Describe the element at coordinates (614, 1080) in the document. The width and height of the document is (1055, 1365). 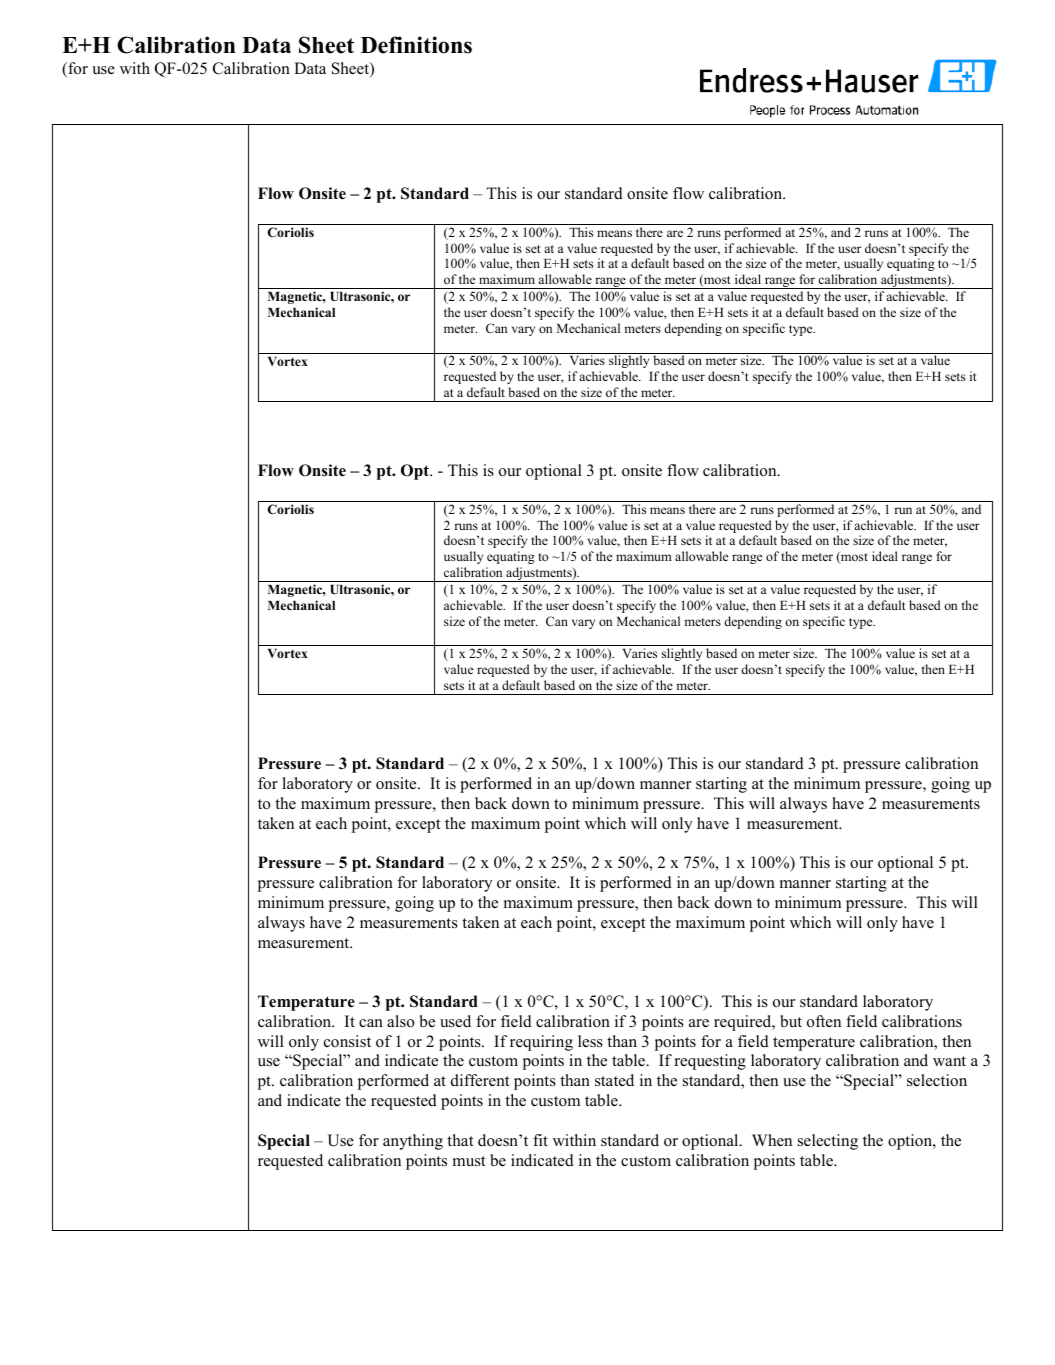
I see `stated` at that location.
